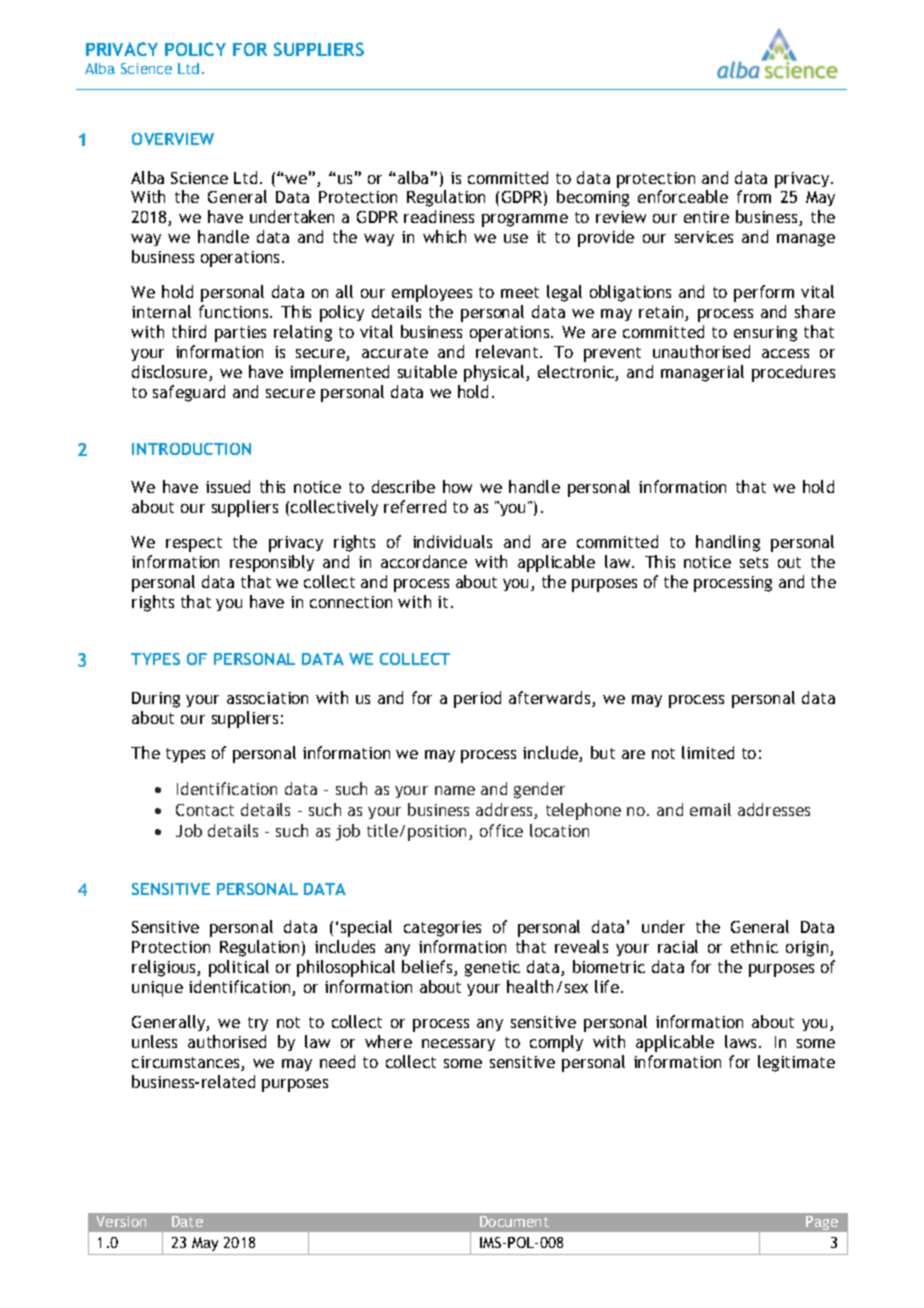  Describe the element at coordinates (728, 543) in the screenshot. I see `handling` at that location.
